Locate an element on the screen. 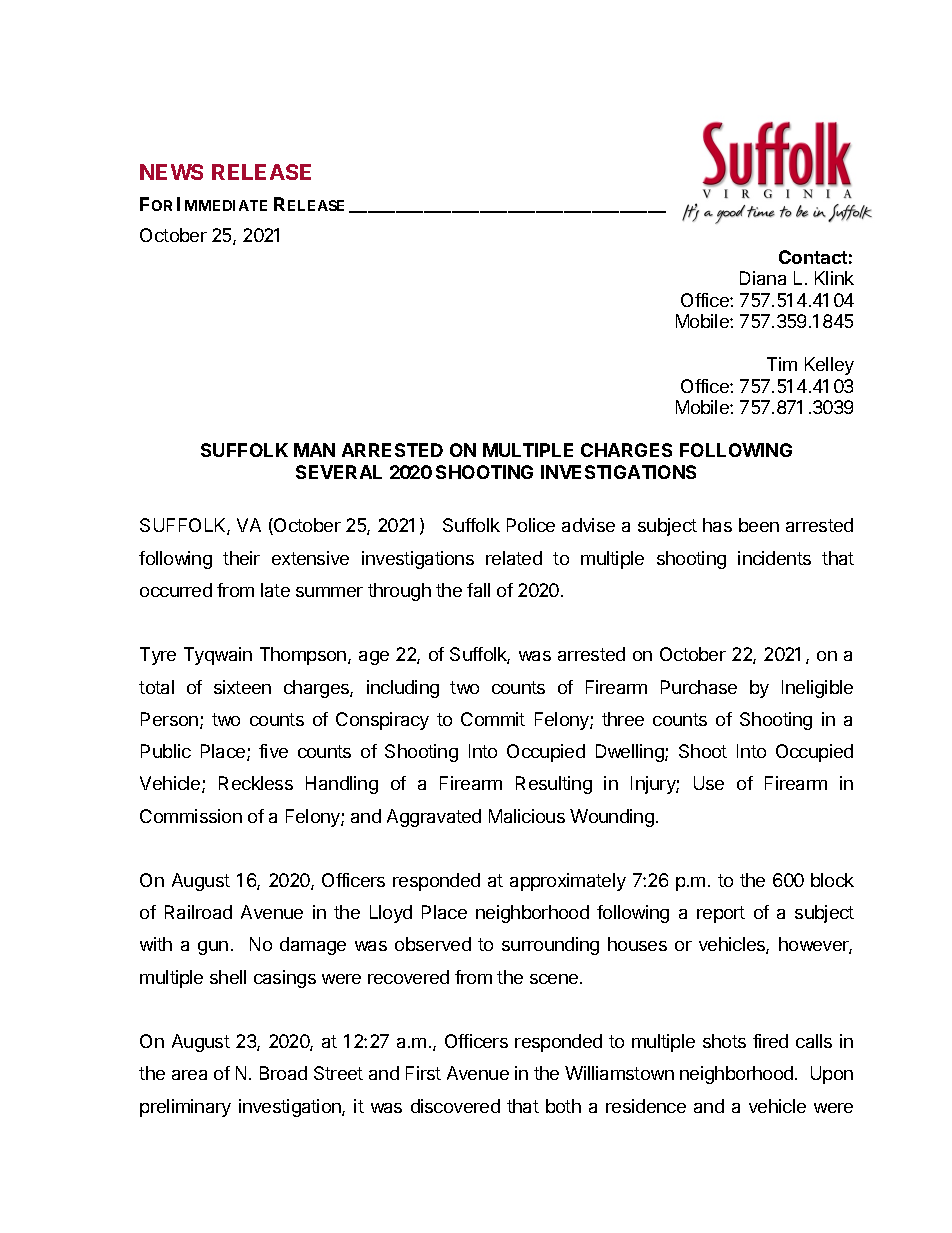  fired is located at coordinates (770, 1041).
